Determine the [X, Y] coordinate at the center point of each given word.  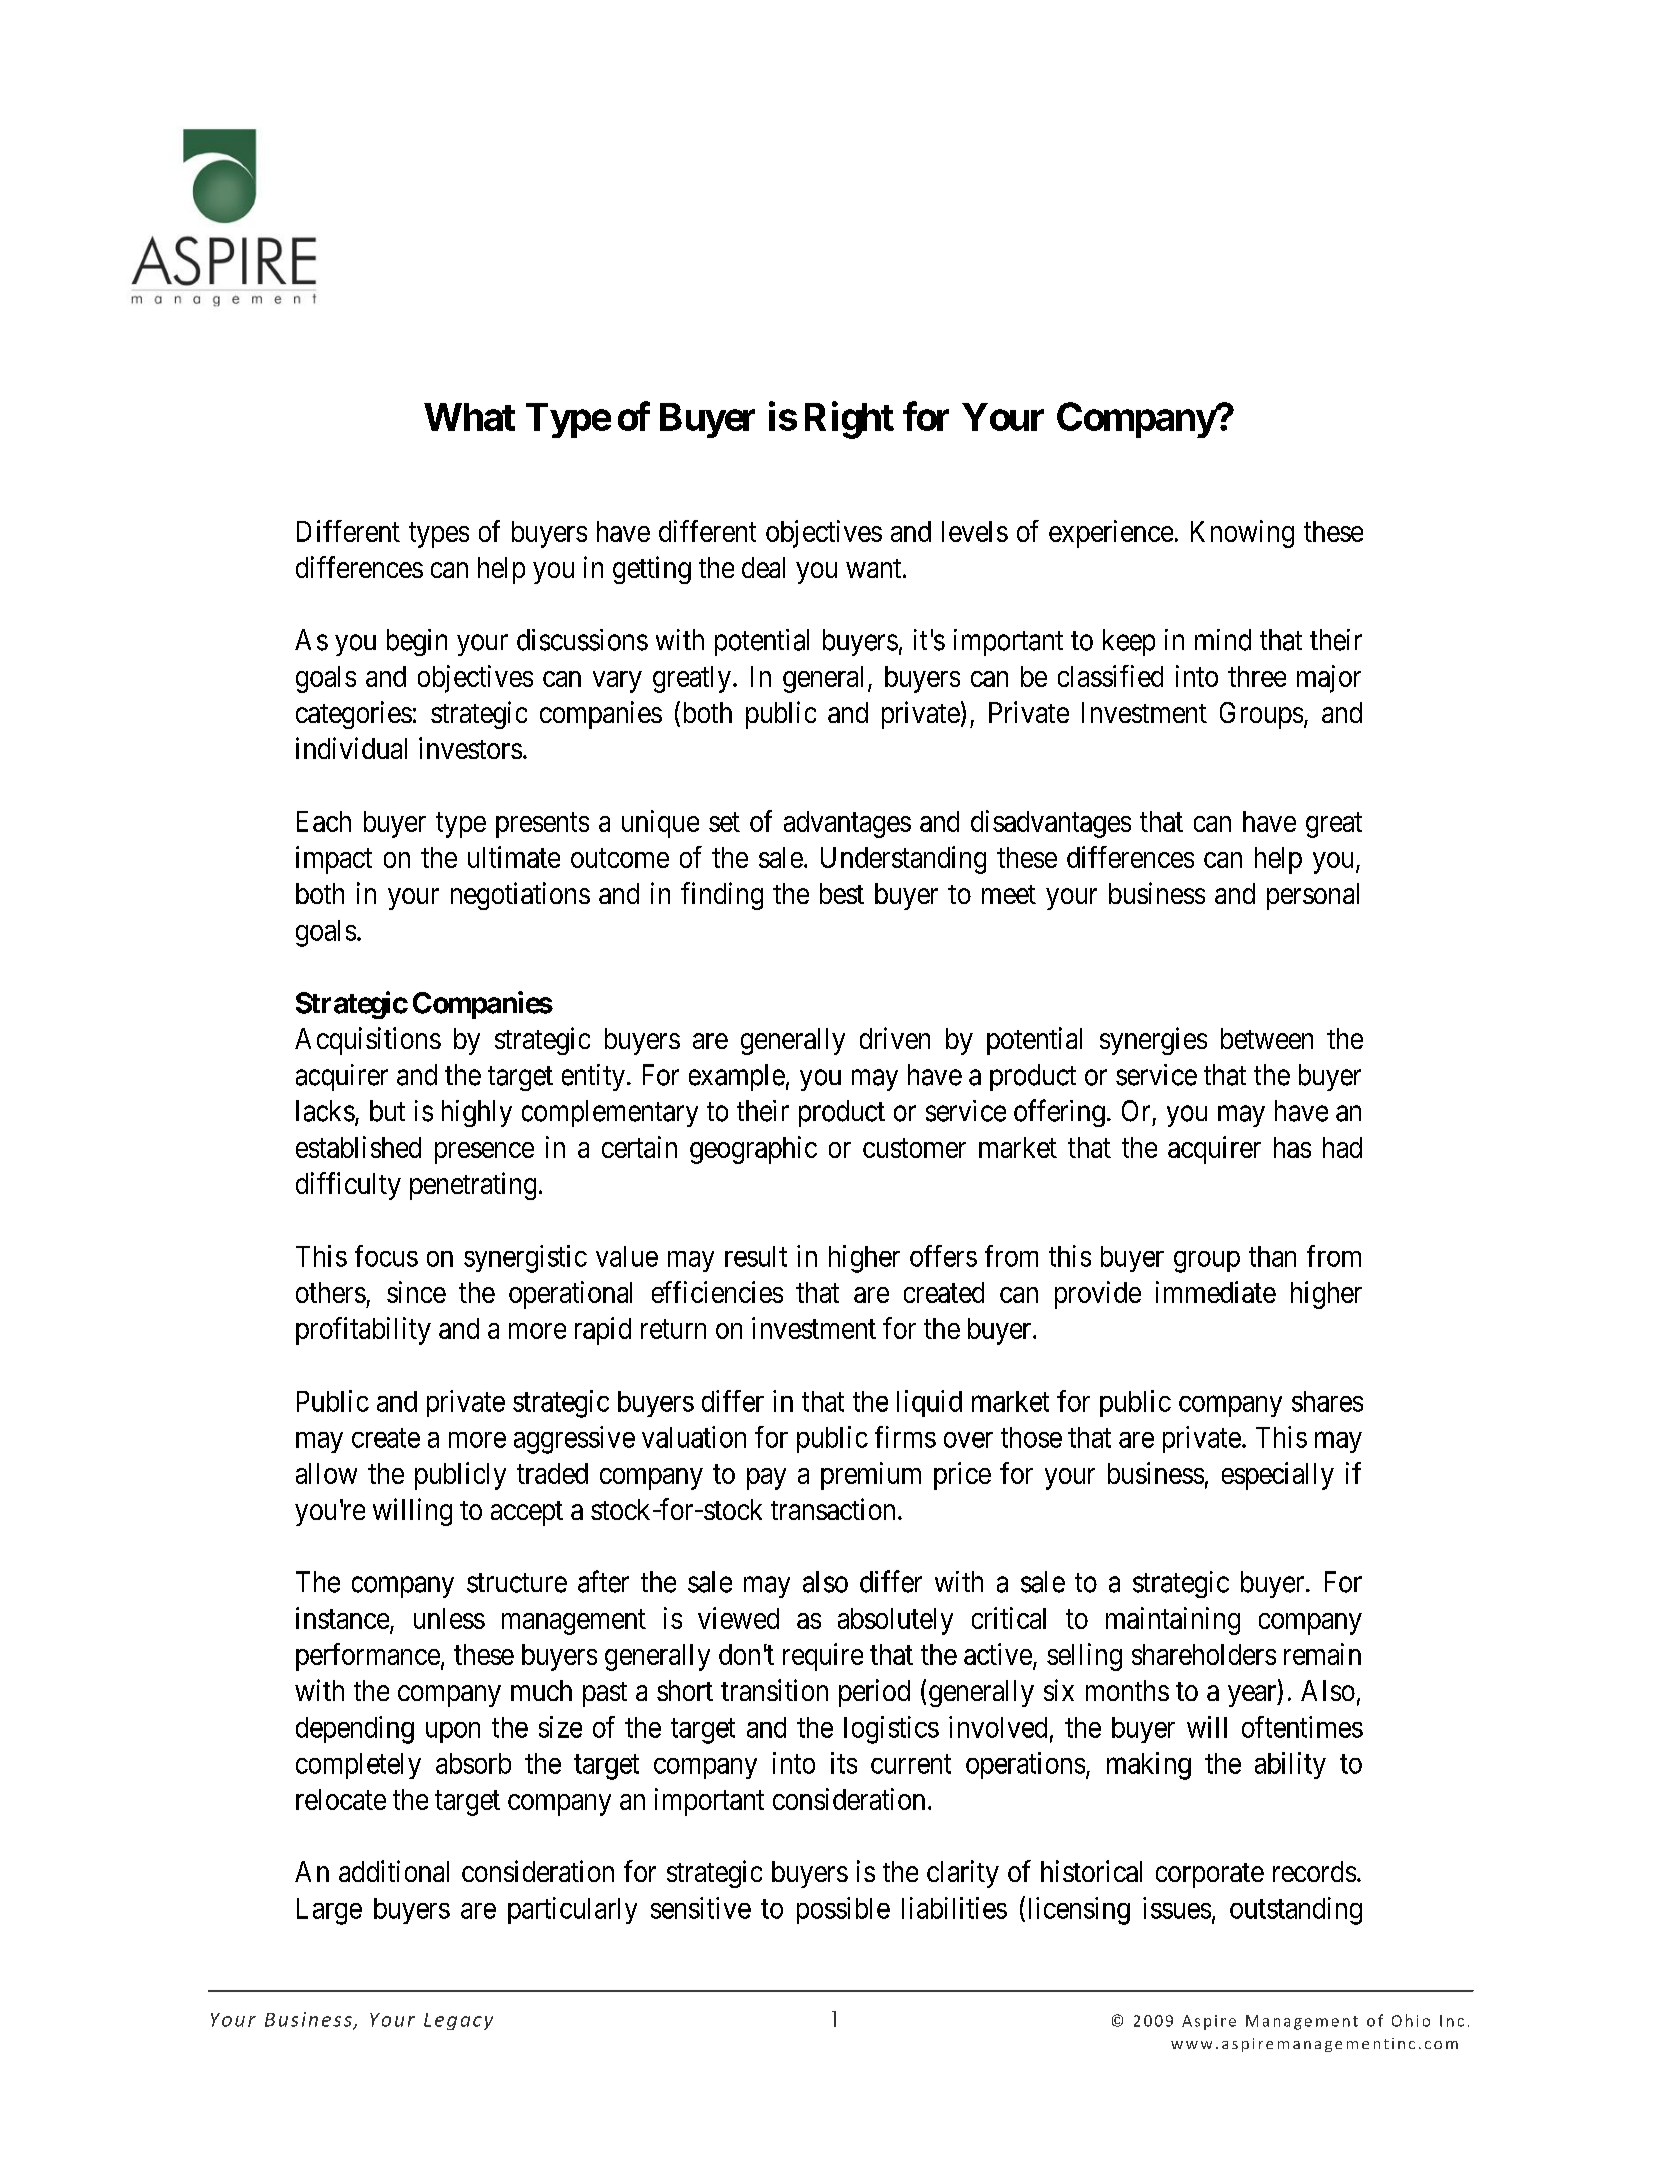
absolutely [895, 1621]
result [756, 1256]
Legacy [458, 2021]
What [469, 417]
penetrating [473, 1186]
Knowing [1242, 534]
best [842, 893]
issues [1177, 1908]
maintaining [1173, 1621]
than [1272, 1256]
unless [449, 1618]
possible [843, 1910]
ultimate [514, 857]
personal [1313, 896]
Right [849, 420]
